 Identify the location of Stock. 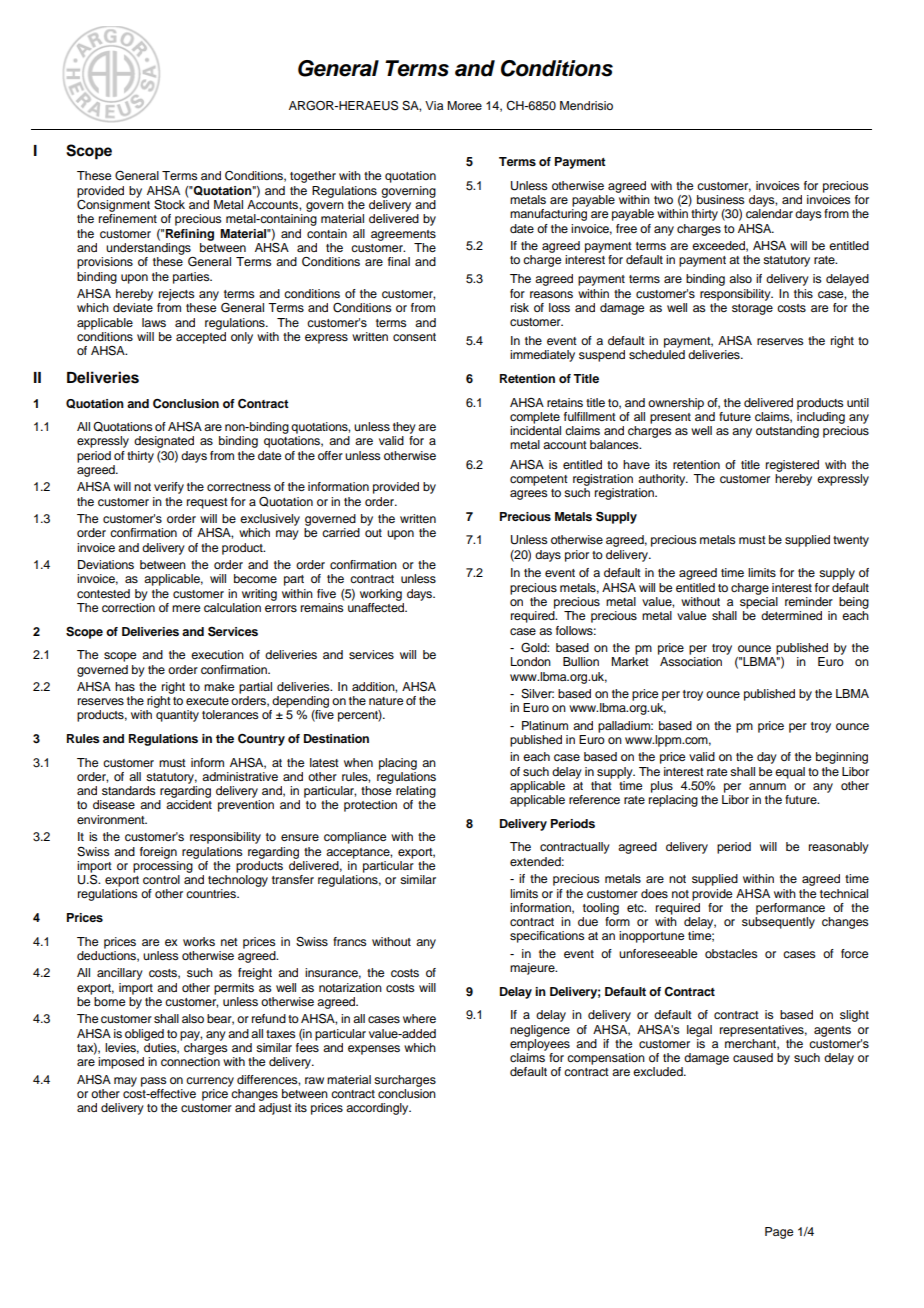
(169, 205).
